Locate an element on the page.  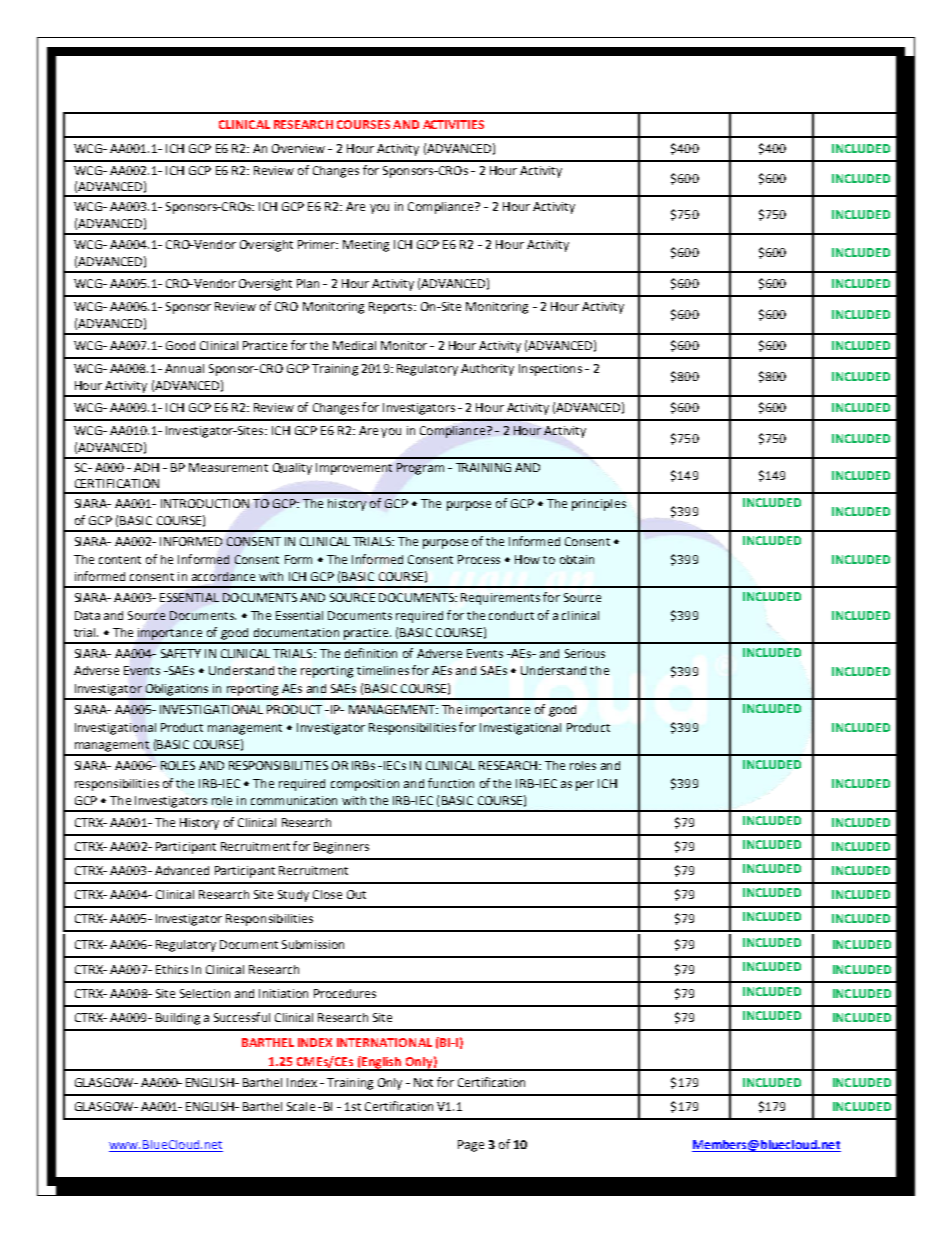
definition is located at coordinates (371, 653).
